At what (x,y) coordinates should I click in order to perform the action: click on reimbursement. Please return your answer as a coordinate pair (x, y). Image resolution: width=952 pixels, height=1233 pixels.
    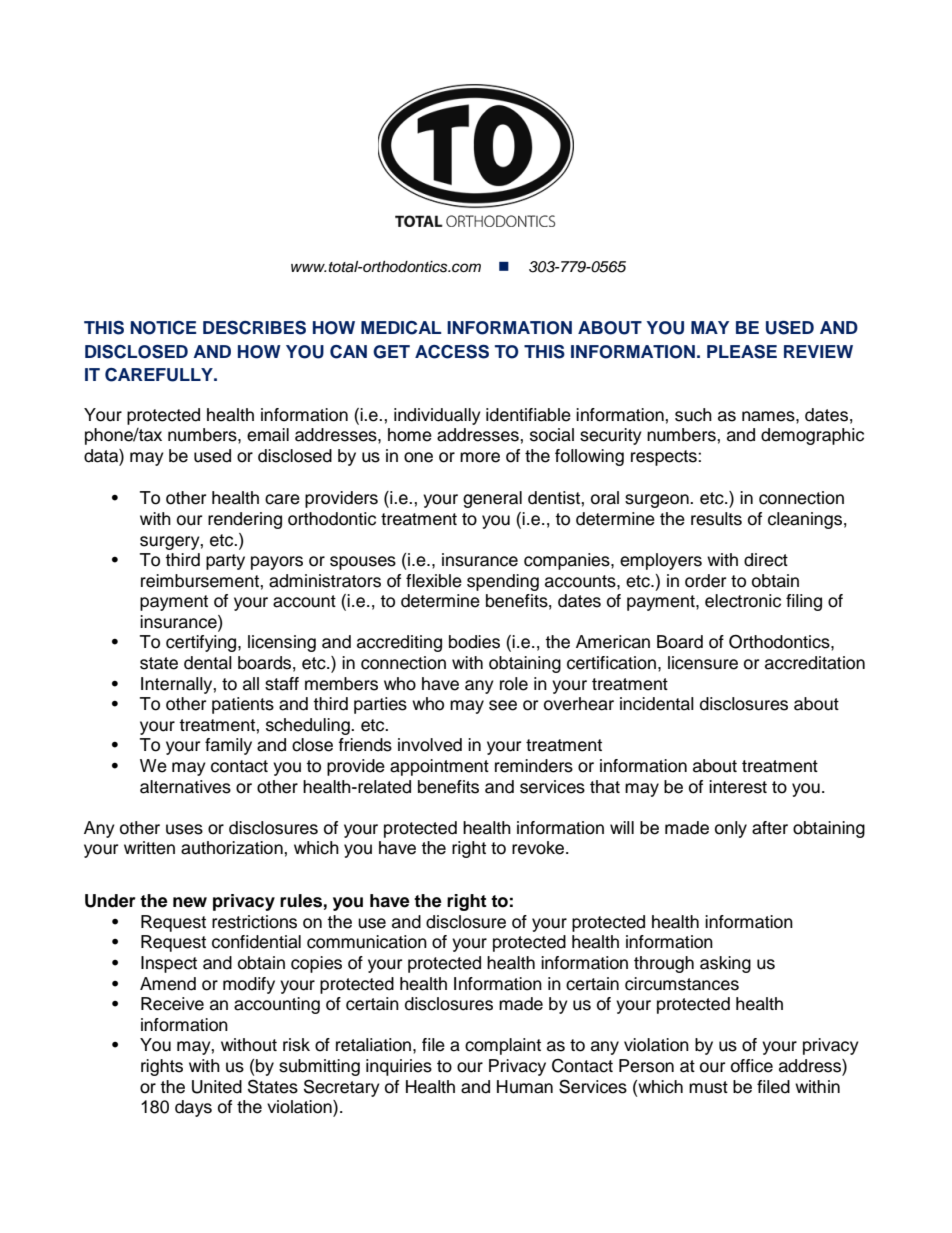
    Looking at the image, I should click on (201, 581).
